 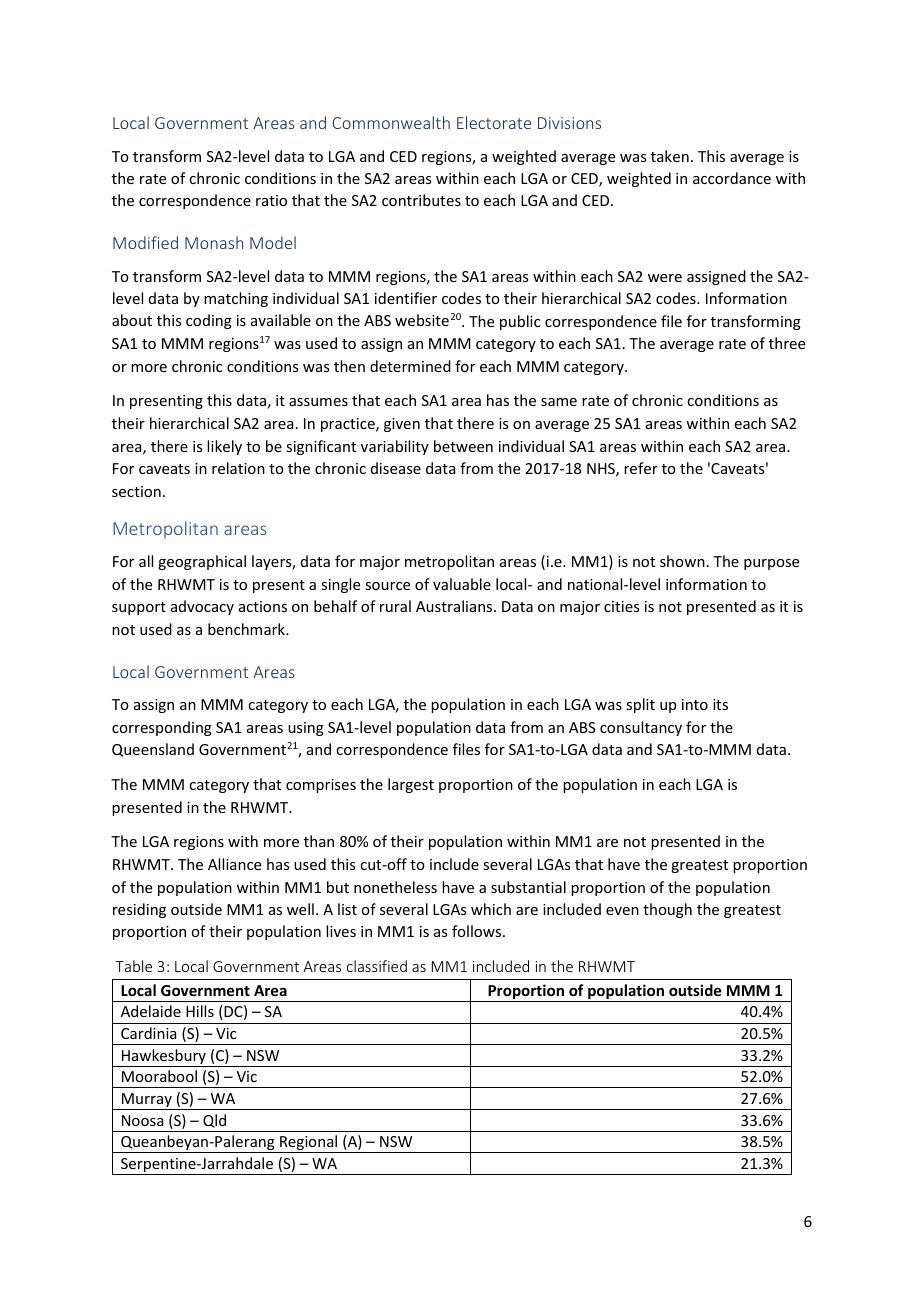 I want to click on contributes, so click(x=421, y=200).
